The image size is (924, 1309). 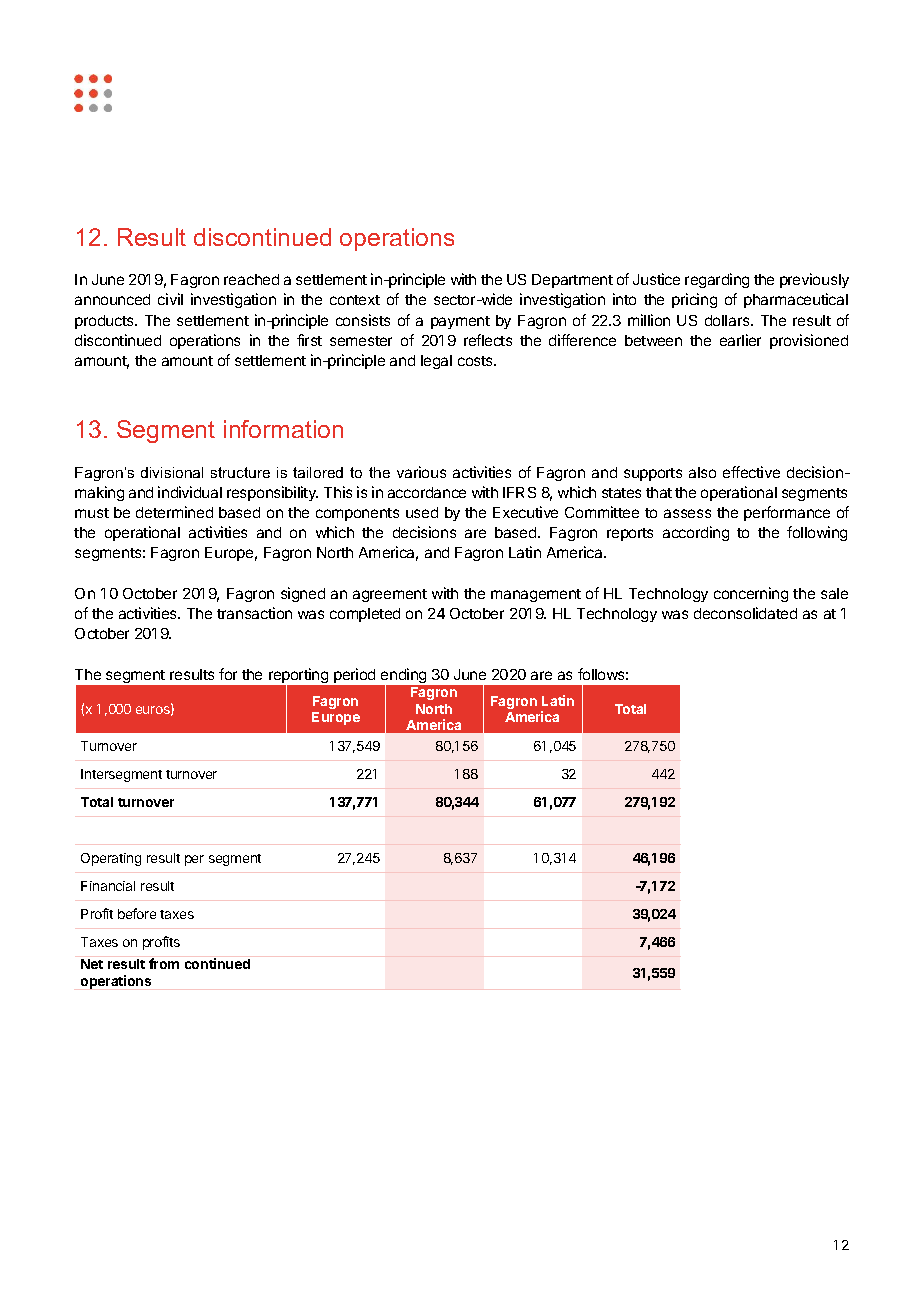 What do you see at coordinates (254, 613) in the screenshot?
I see `transaction` at bounding box center [254, 613].
